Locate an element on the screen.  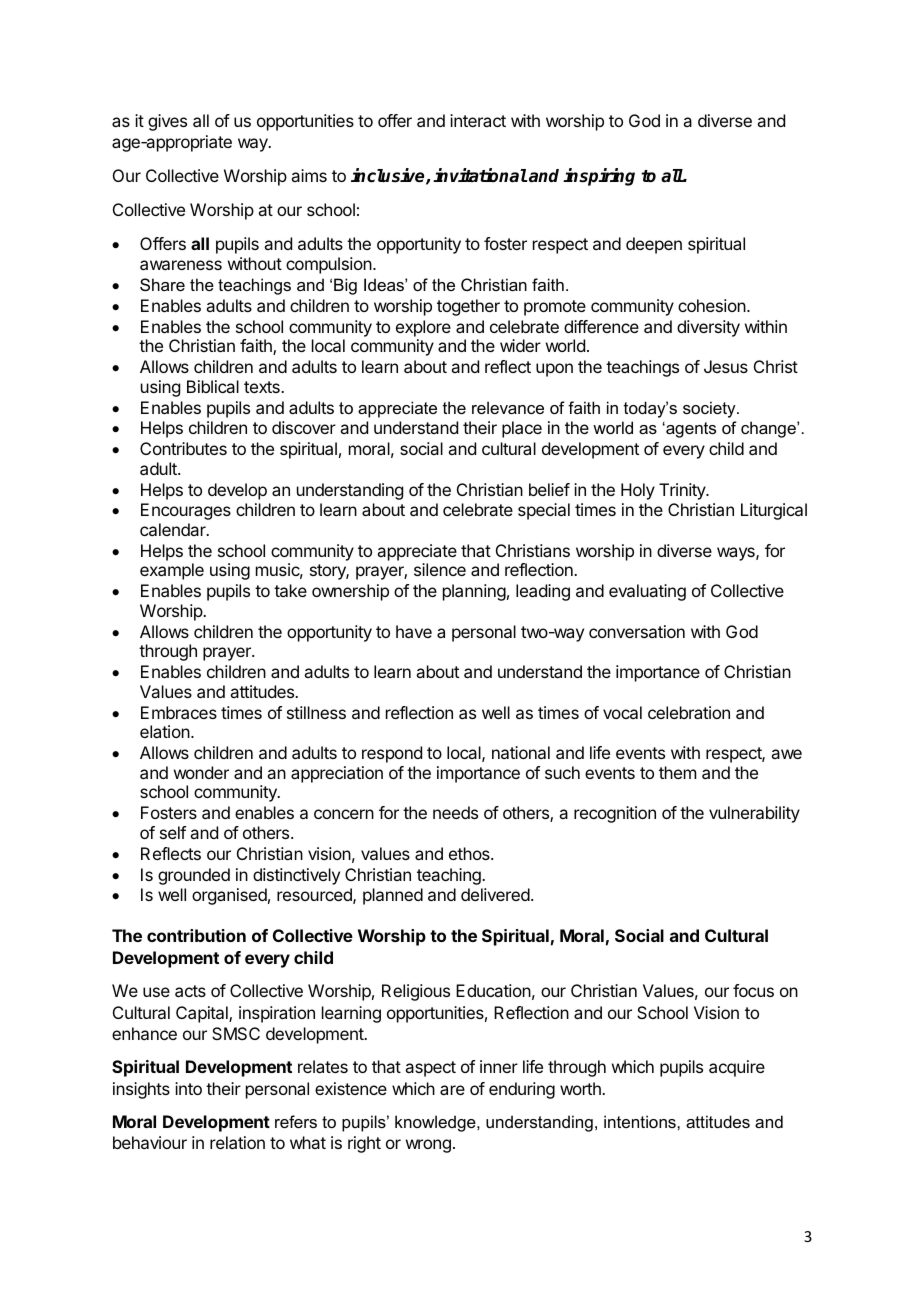
into is located at coordinates (188, 1088).
